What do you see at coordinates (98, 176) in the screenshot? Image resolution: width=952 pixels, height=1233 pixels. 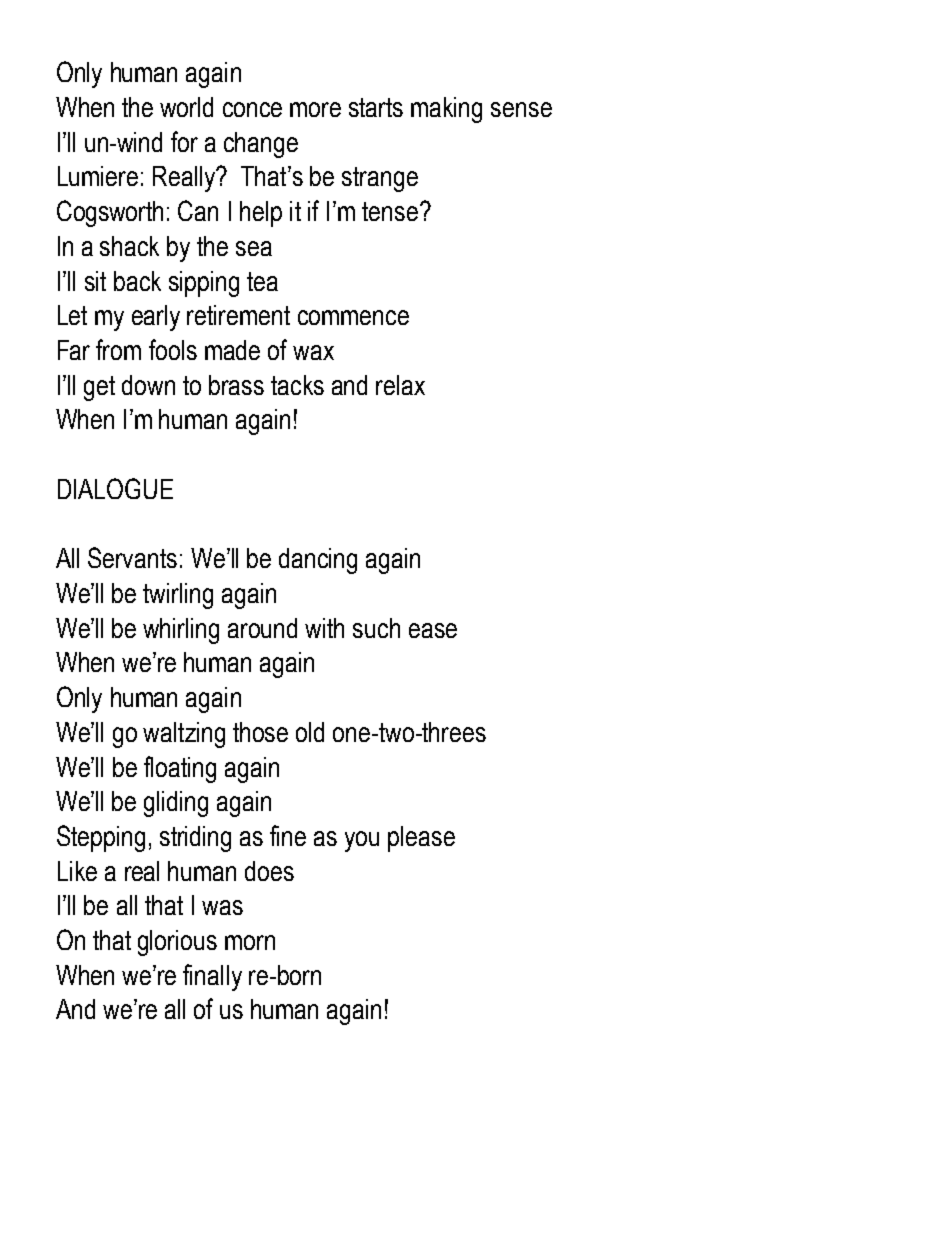 I see `Lumiere` at bounding box center [98, 176].
